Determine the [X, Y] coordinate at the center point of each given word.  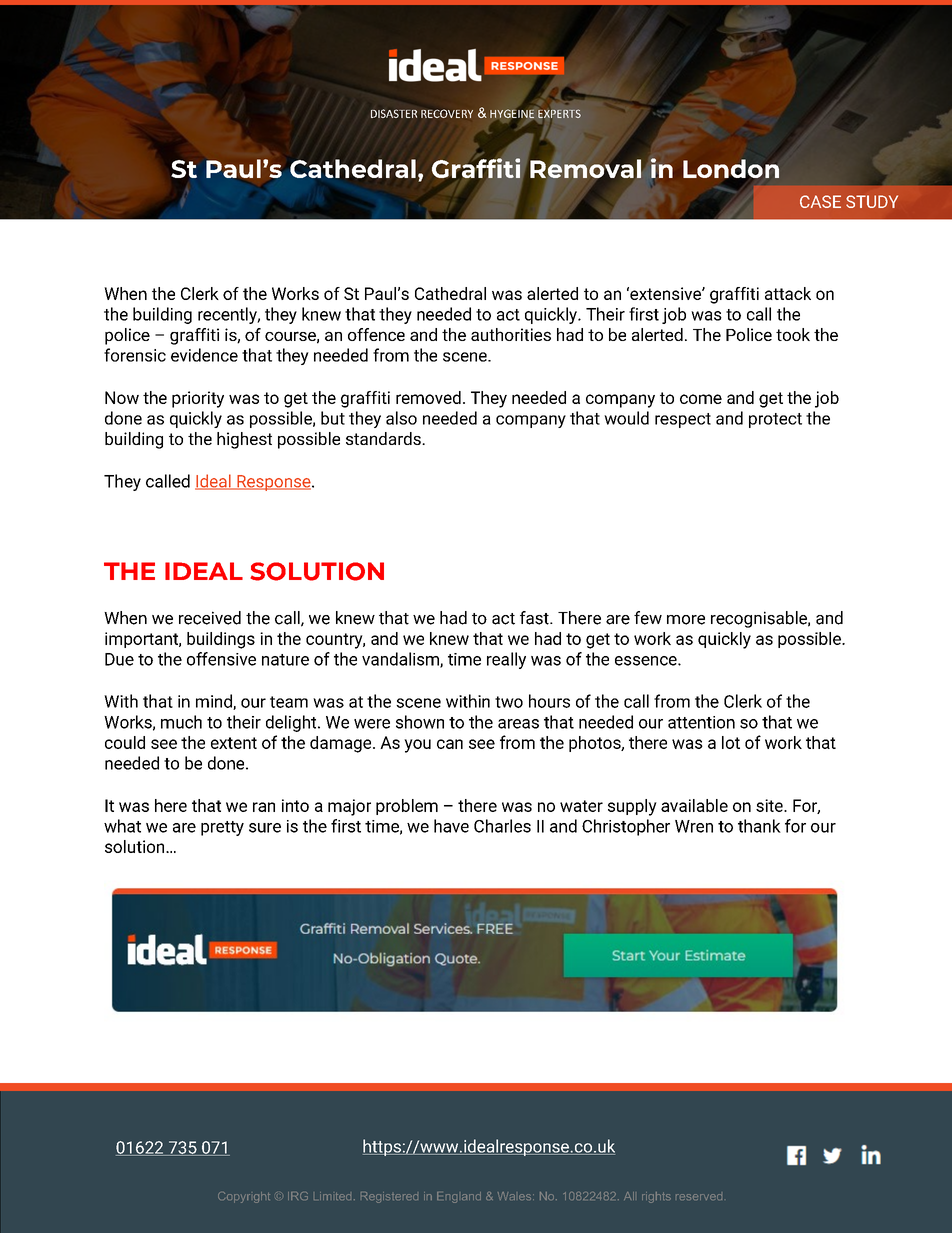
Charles [502, 826]
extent [234, 743]
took [793, 334]
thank [759, 826]
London [731, 168]
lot [731, 742]
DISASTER [394, 113]
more [686, 620]
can [450, 744]
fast [535, 618]
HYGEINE [512, 114]
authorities [511, 334]
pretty [222, 828]
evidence [204, 355]
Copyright [244, 1197]
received [210, 618]
